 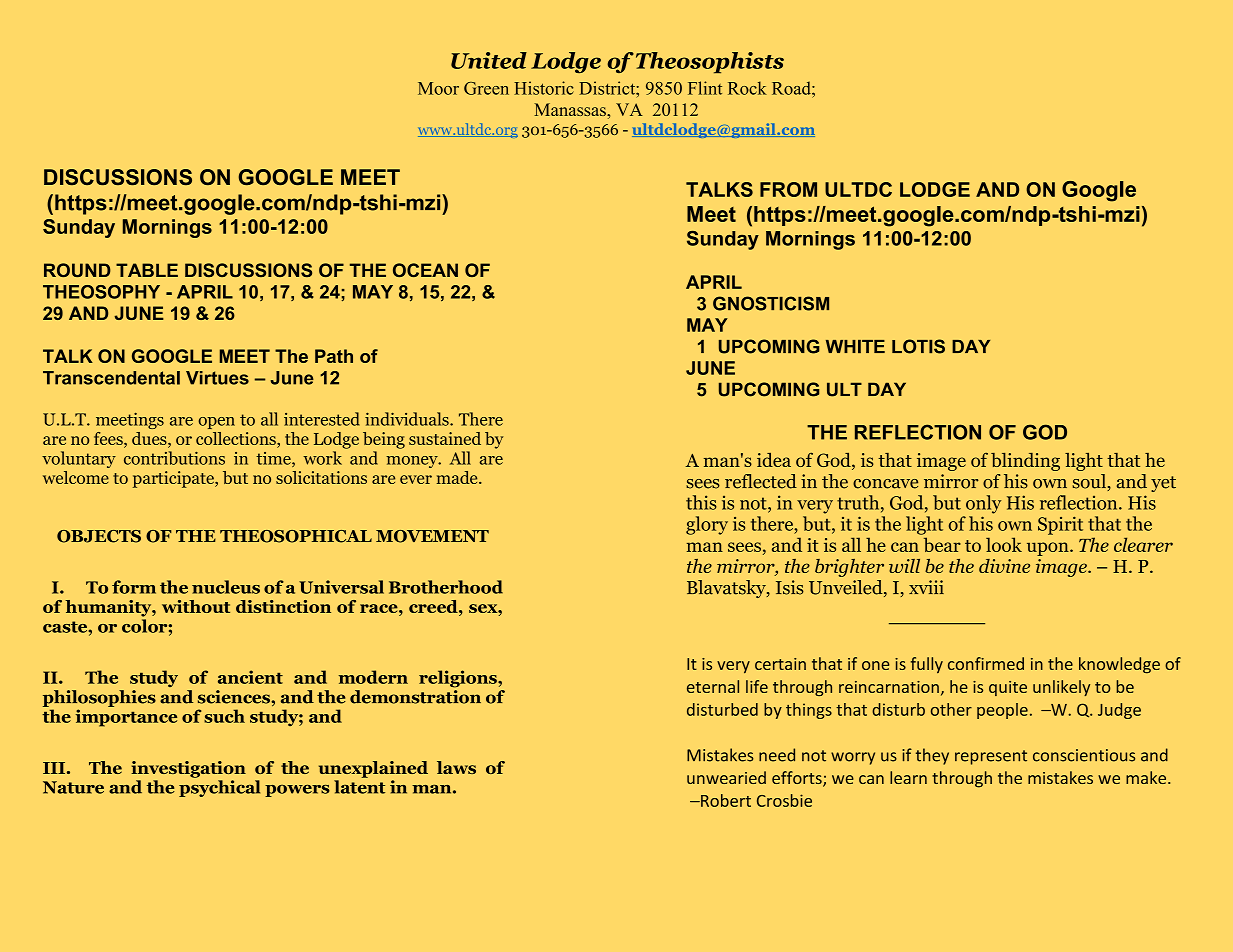 I want to click on GNOSTICISM, so click(x=771, y=303).
